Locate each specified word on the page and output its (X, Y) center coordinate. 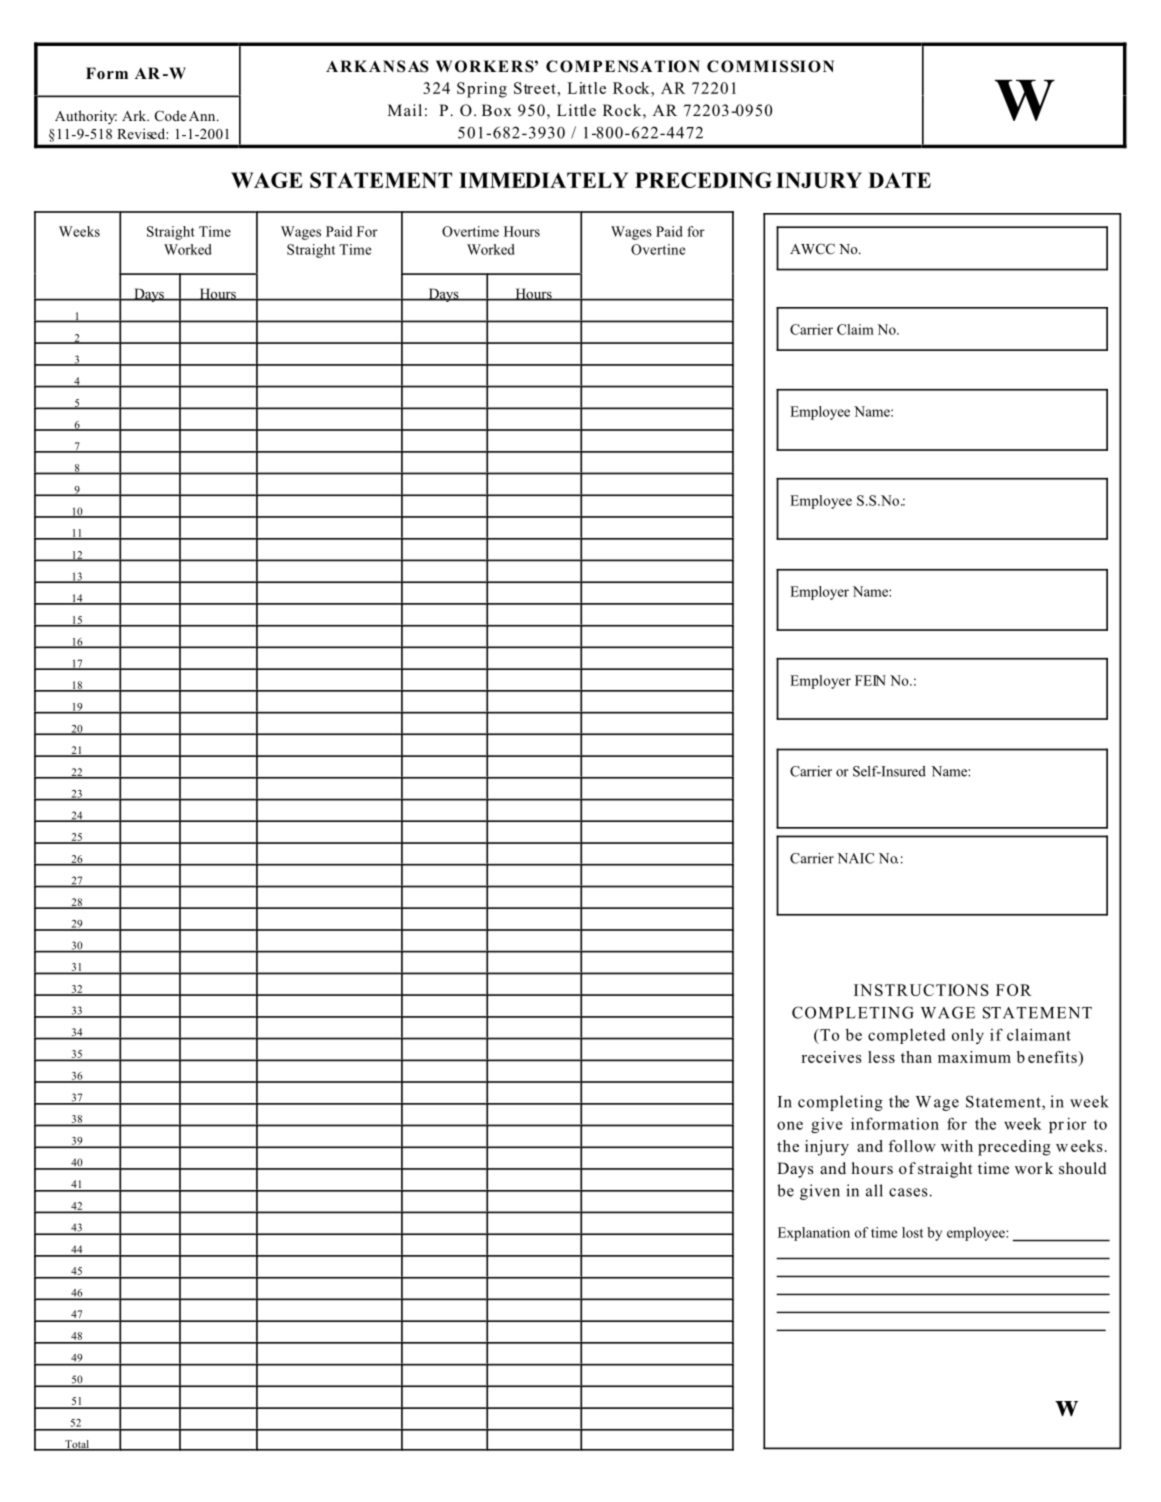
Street (535, 88)
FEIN (870, 680)
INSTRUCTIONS (921, 990)
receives (831, 1057)
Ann (203, 116)
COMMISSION (770, 66)
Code (170, 115)
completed (907, 1036)
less (881, 1057)
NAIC (855, 858)
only (968, 1036)
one (790, 1125)
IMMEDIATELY (543, 180)
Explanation (814, 1234)
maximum (974, 1057)
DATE (899, 180)
